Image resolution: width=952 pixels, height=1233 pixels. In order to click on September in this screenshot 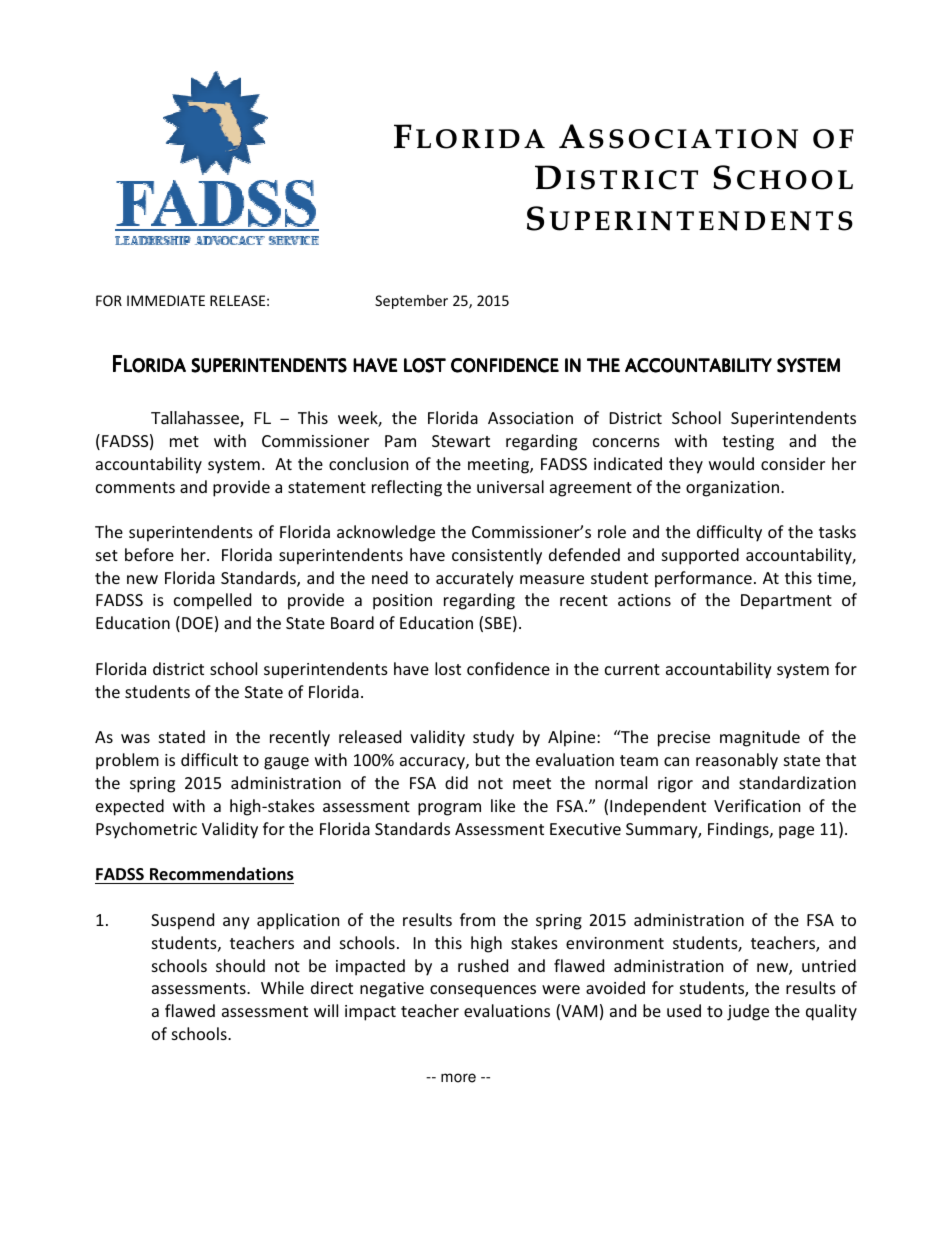, I will do `click(411, 302)`.
